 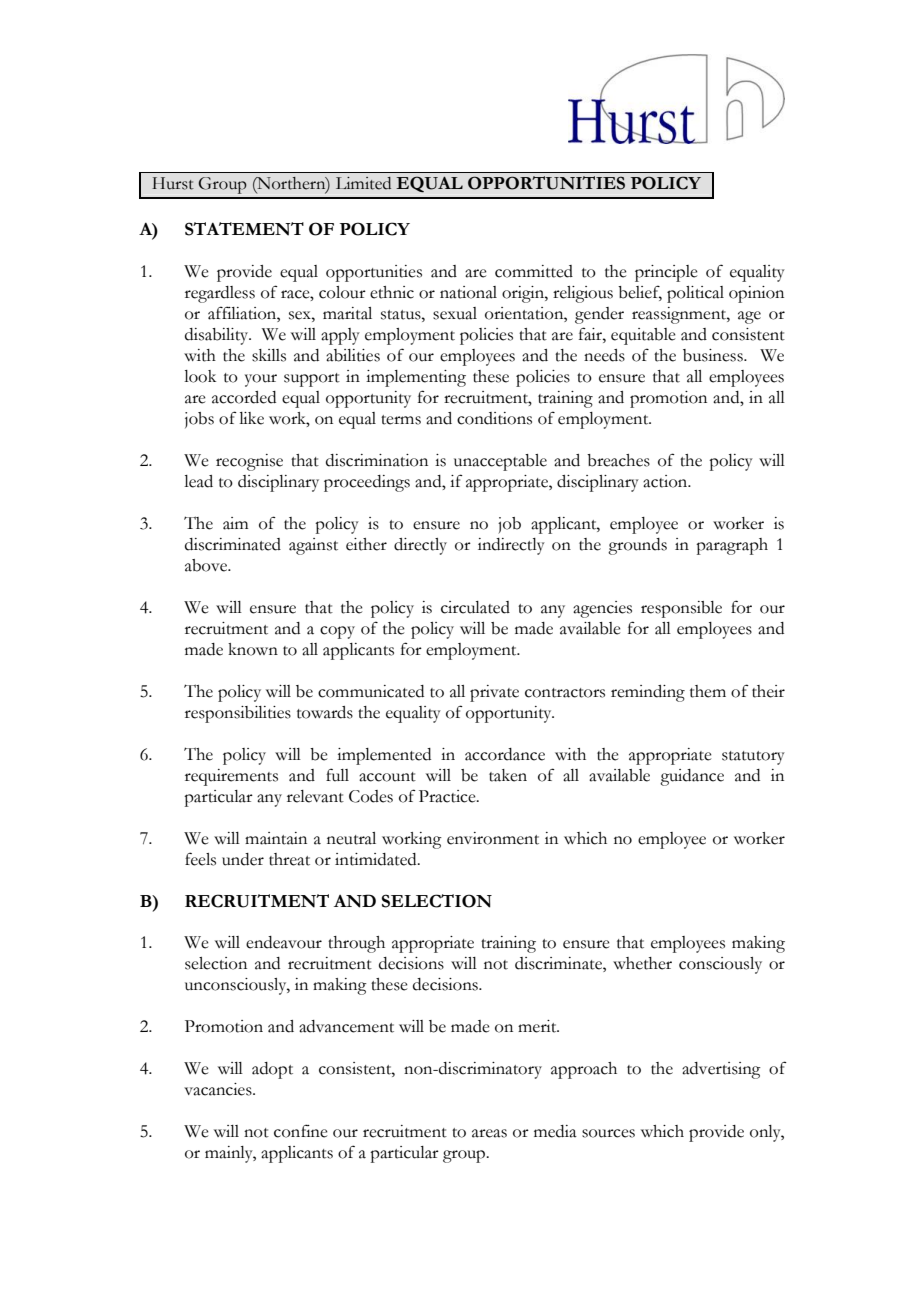 I want to click on known, so click(x=253, y=649).
